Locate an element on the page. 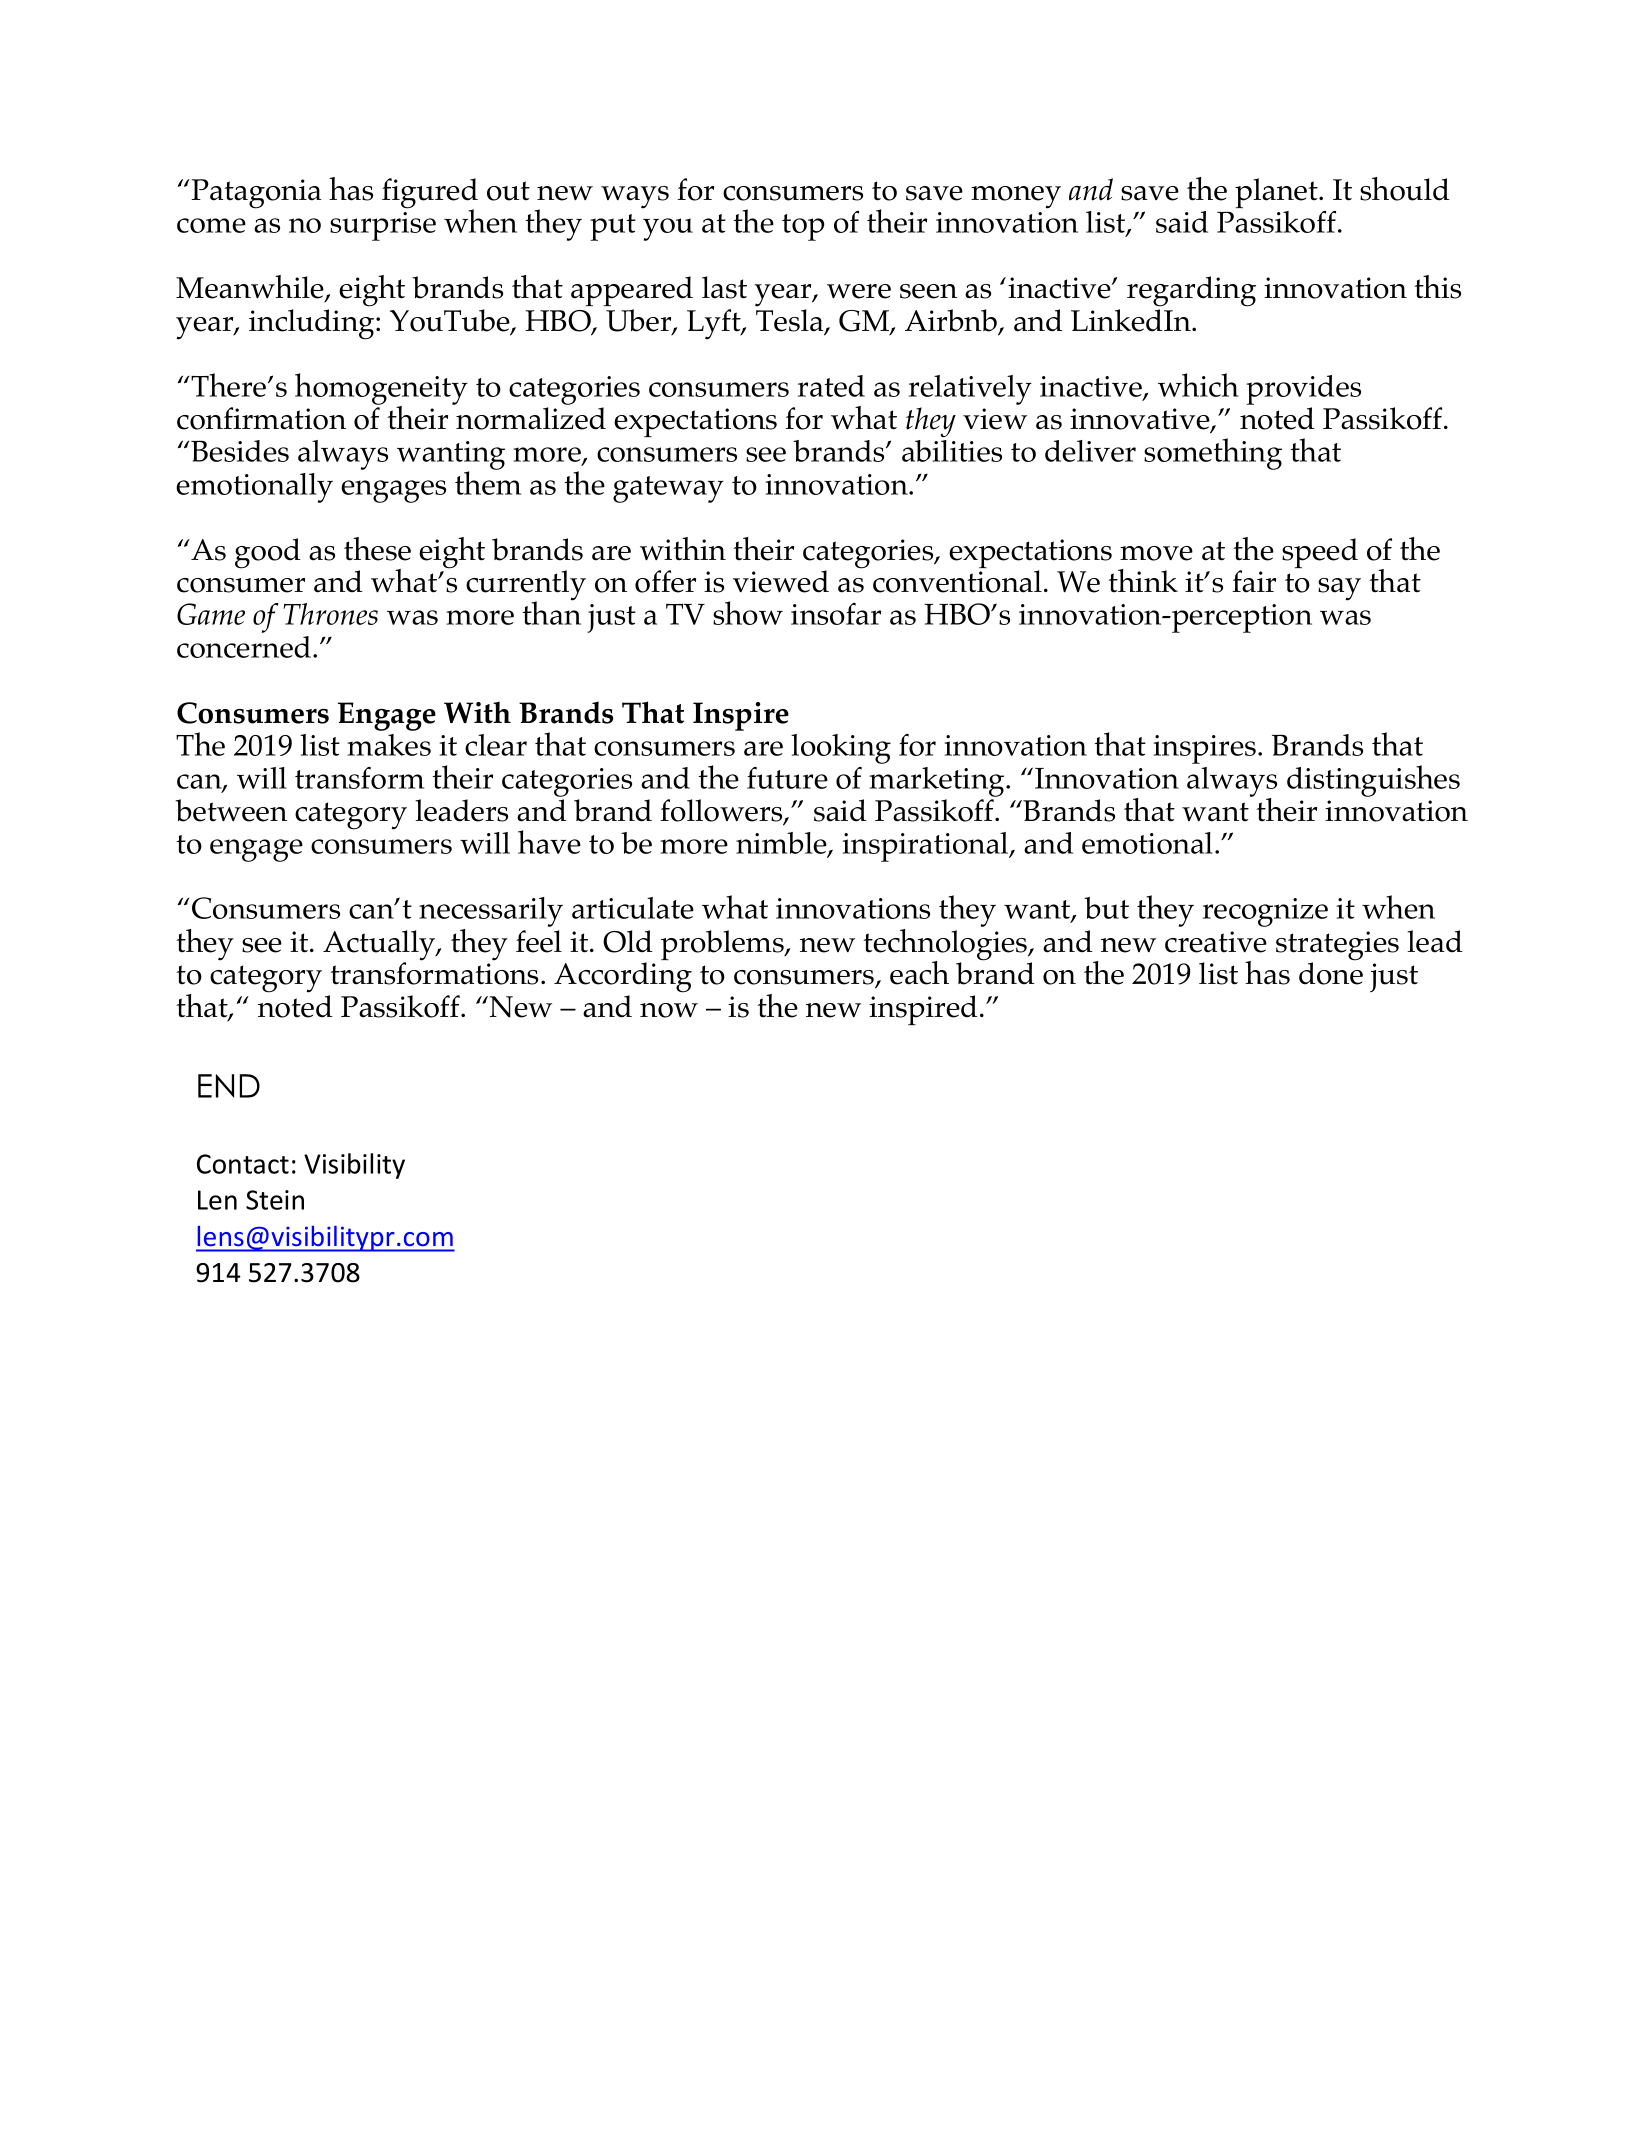 This image has width=1652, height=2138. top is located at coordinates (803, 227).
